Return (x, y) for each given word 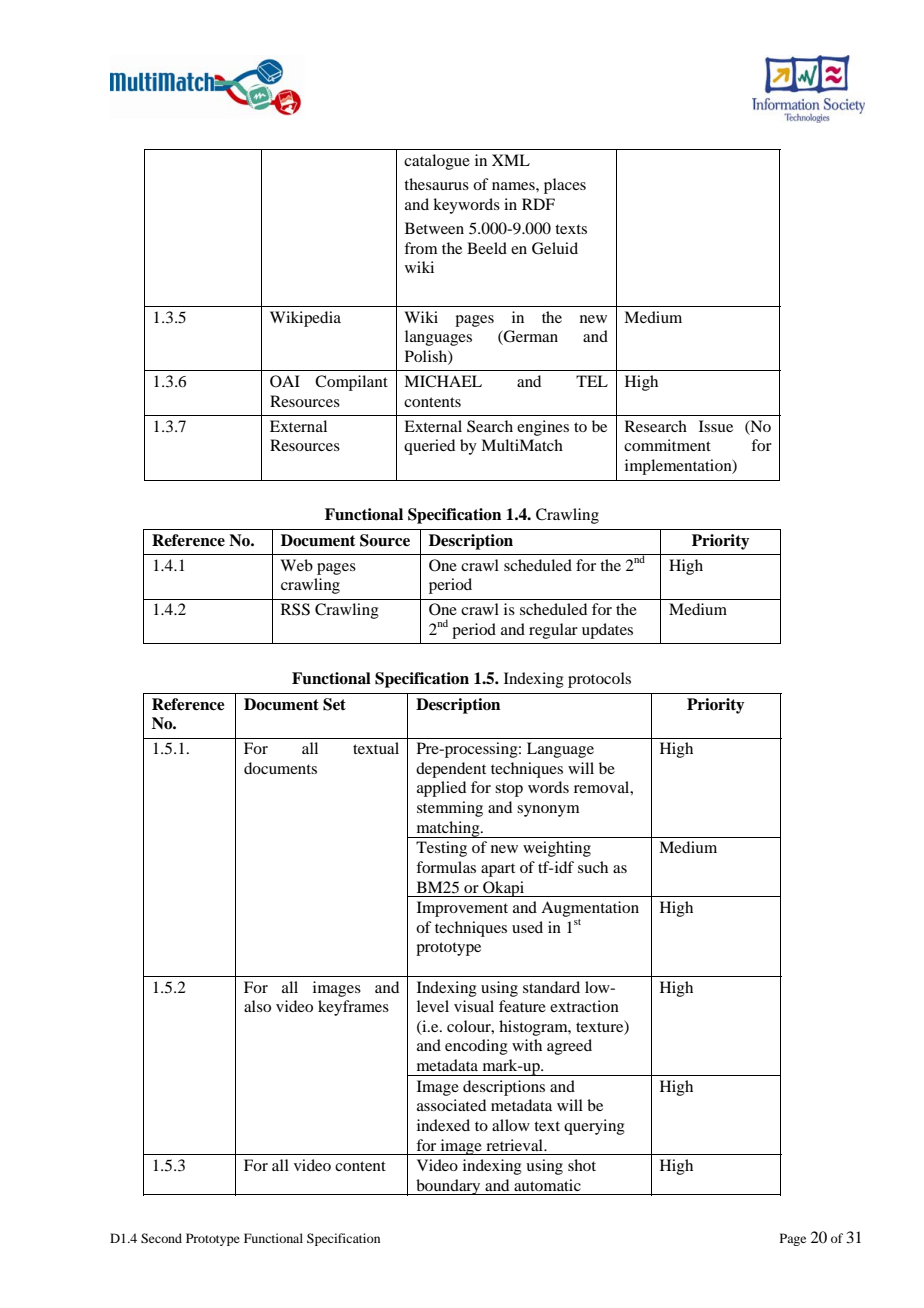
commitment (667, 445)
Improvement (462, 909)
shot (582, 1165)
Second (161, 1238)
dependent (451, 770)
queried (429, 447)
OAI (285, 381)
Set (334, 704)
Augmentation (590, 909)
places (565, 186)
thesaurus (436, 184)
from (420, 248)
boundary (448, 1187)
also (257, 1006)
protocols (599, 680)
